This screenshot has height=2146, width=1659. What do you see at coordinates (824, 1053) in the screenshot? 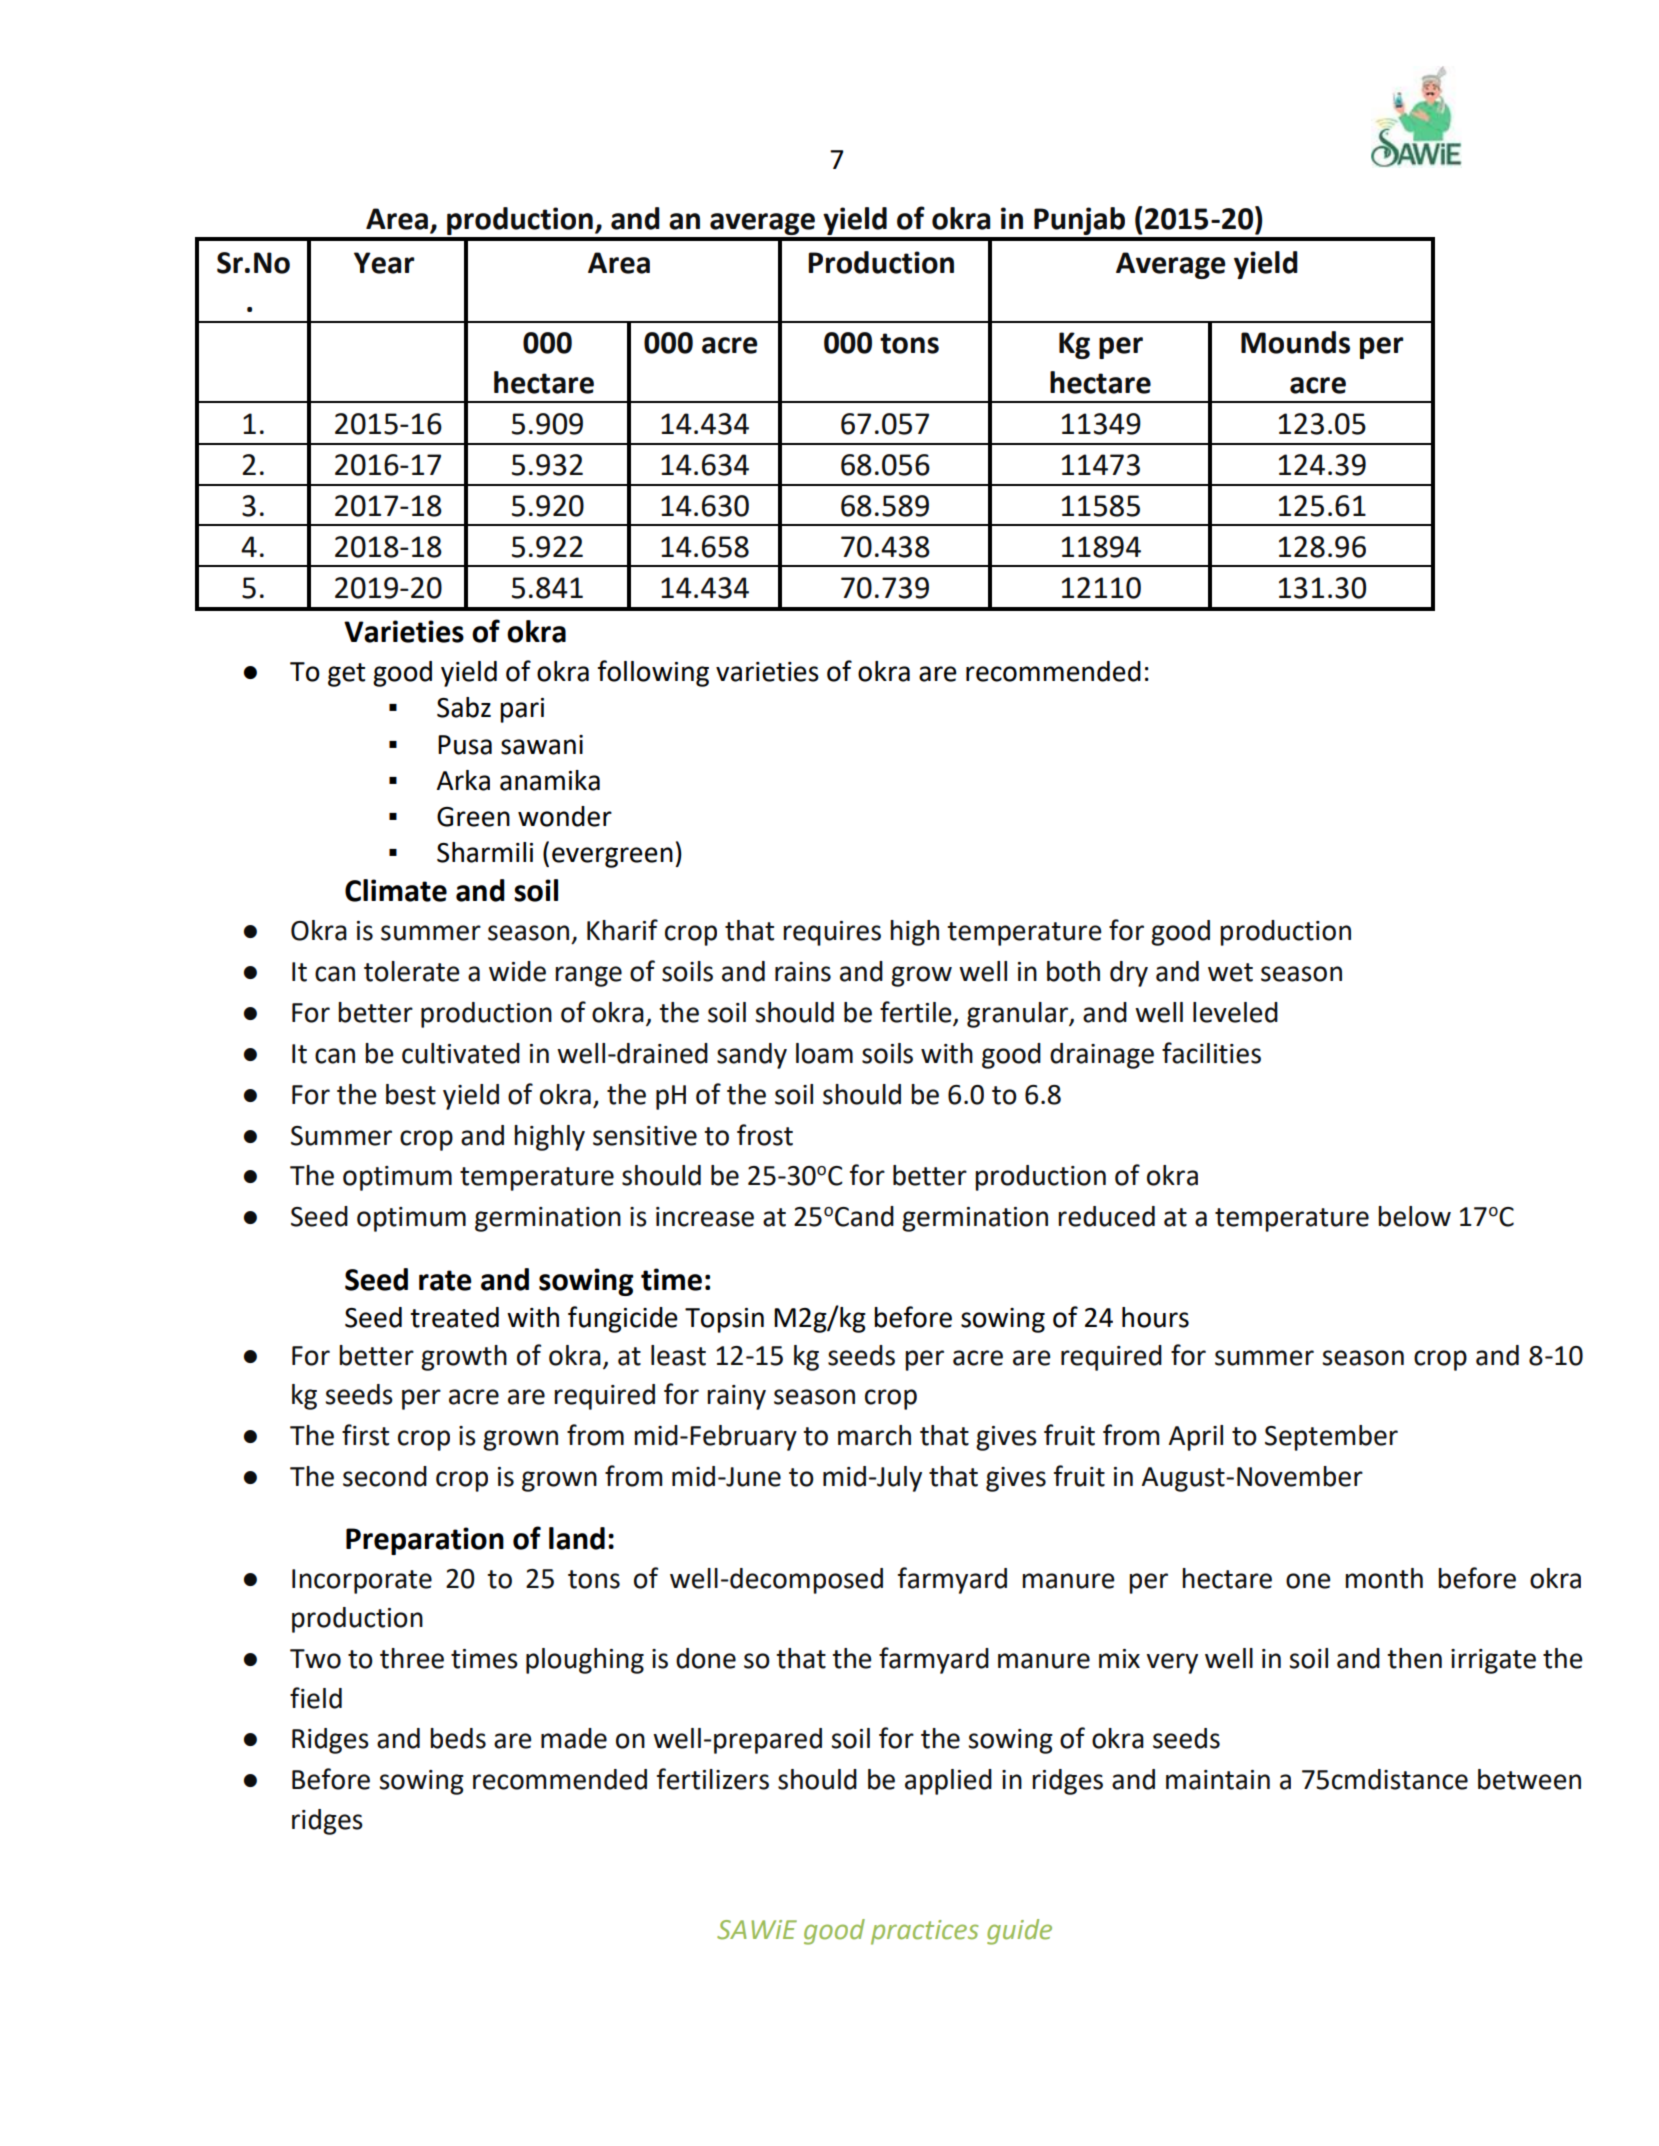
I see `loam` at bounding box center [824, 1053].
